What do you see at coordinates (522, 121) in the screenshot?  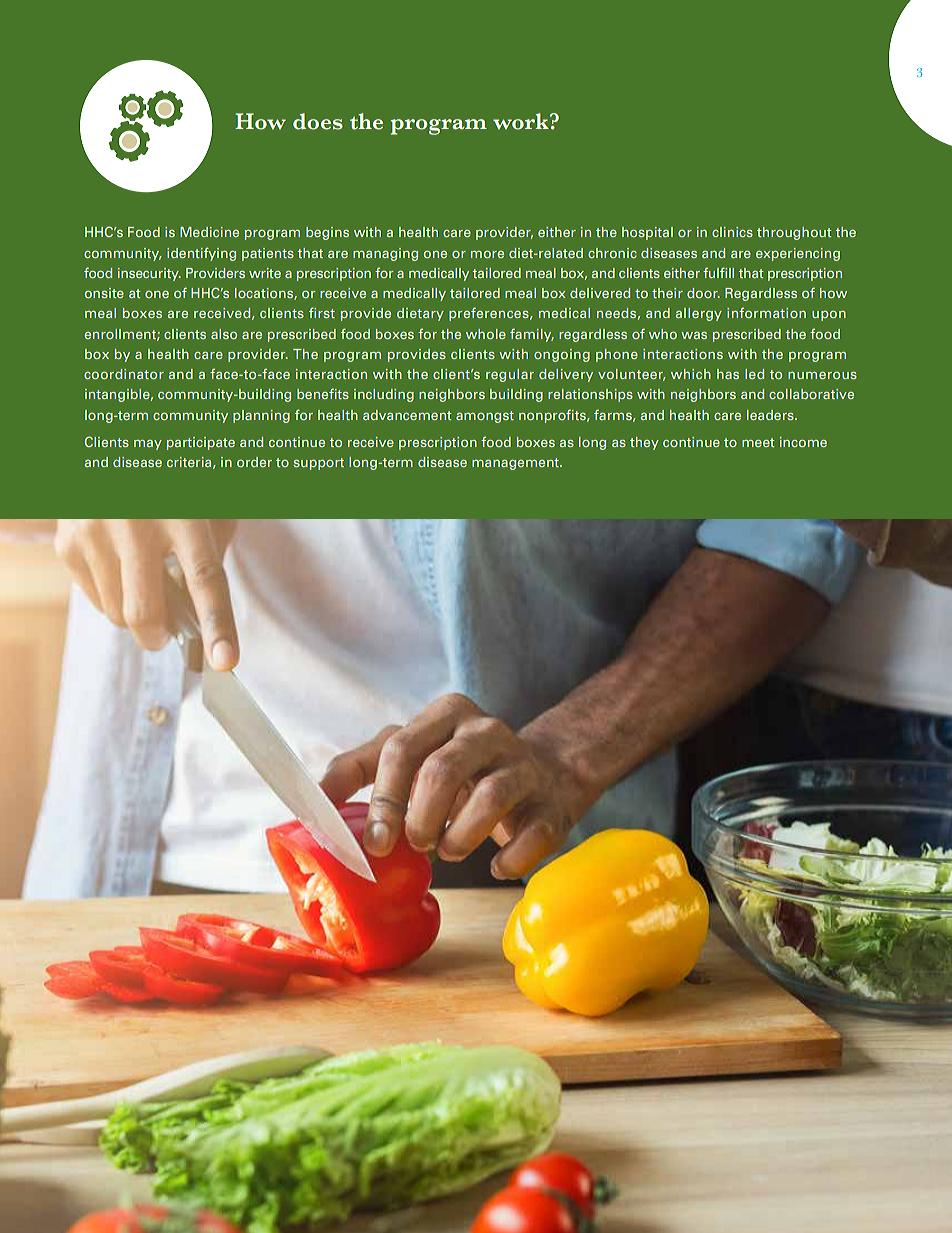 I see `work` at bounding box center [522, 121].
